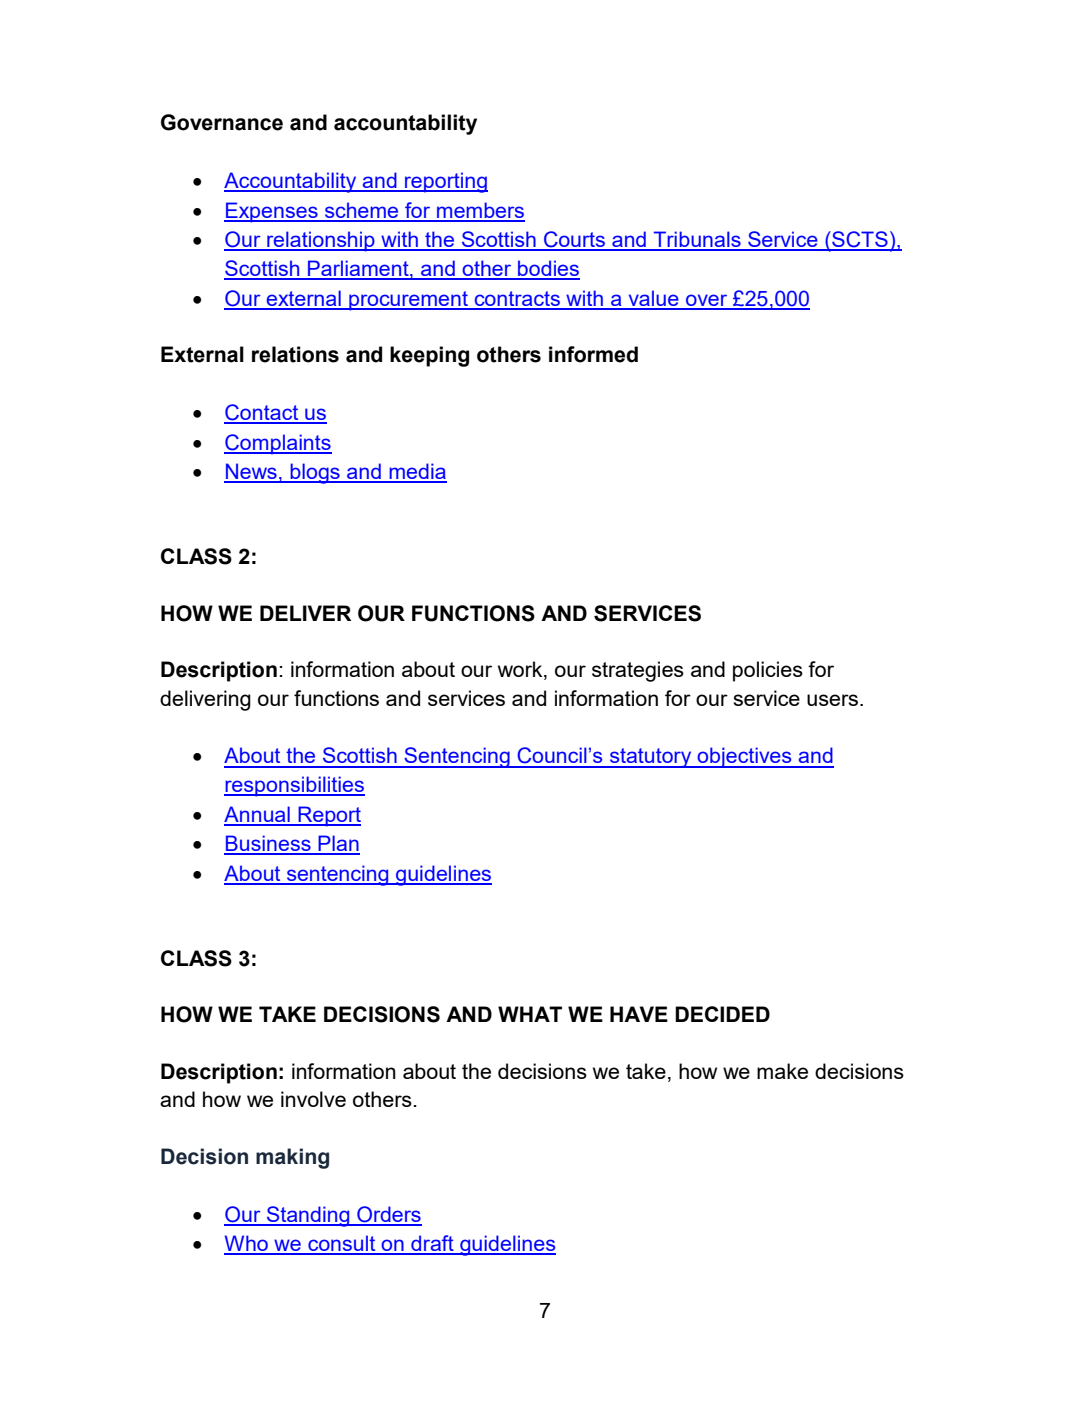 The image size is (1090, 1411). Describe the element at coordinates (272, 212) in the screenshot. I see `Expenses` at that location.
